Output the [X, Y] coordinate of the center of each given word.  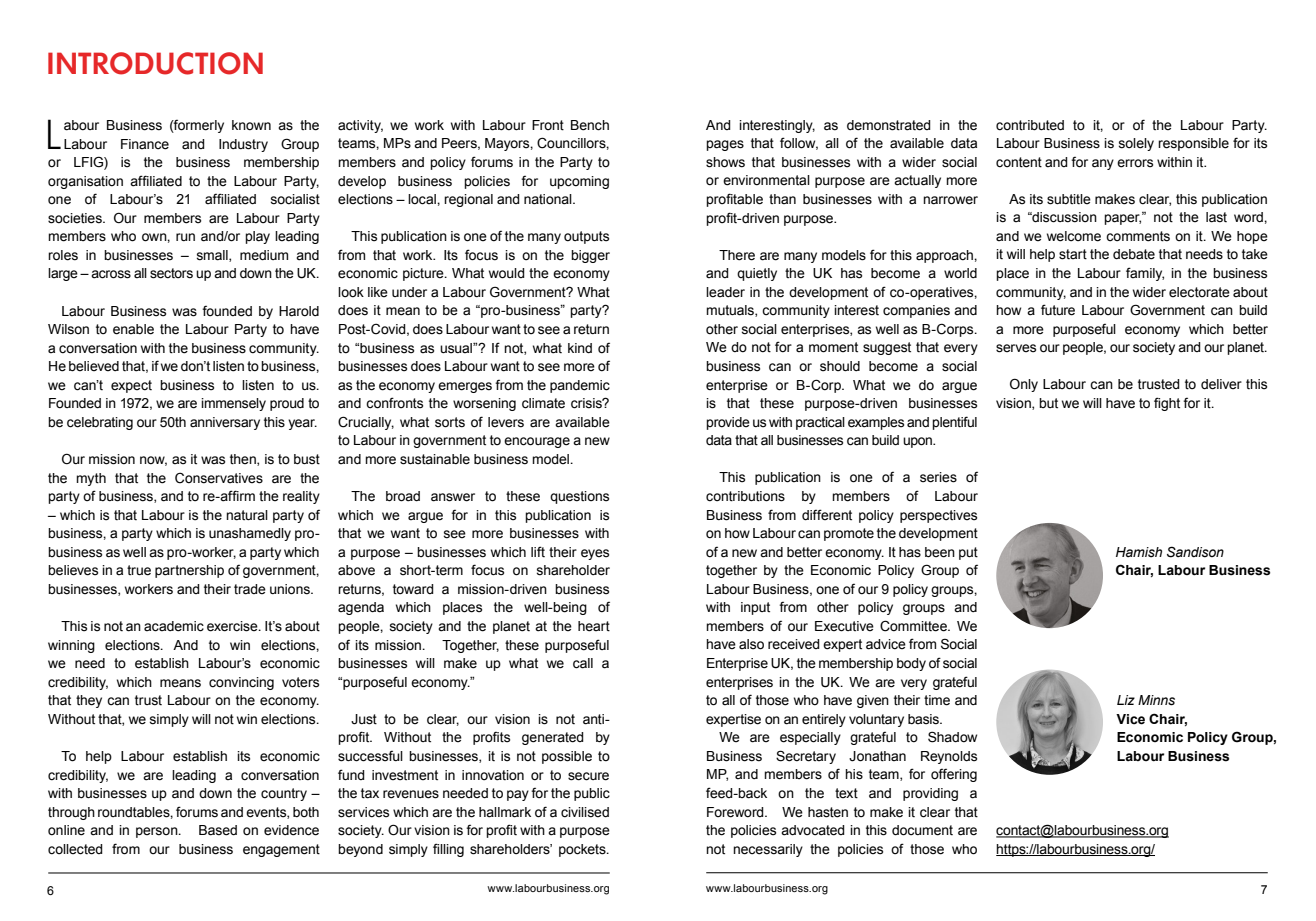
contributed [1030, 125]
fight [1167, 404]
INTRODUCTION [155, 63]
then [244, 460]
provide [728, 423]
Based [218, 830]
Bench [590, 125]
